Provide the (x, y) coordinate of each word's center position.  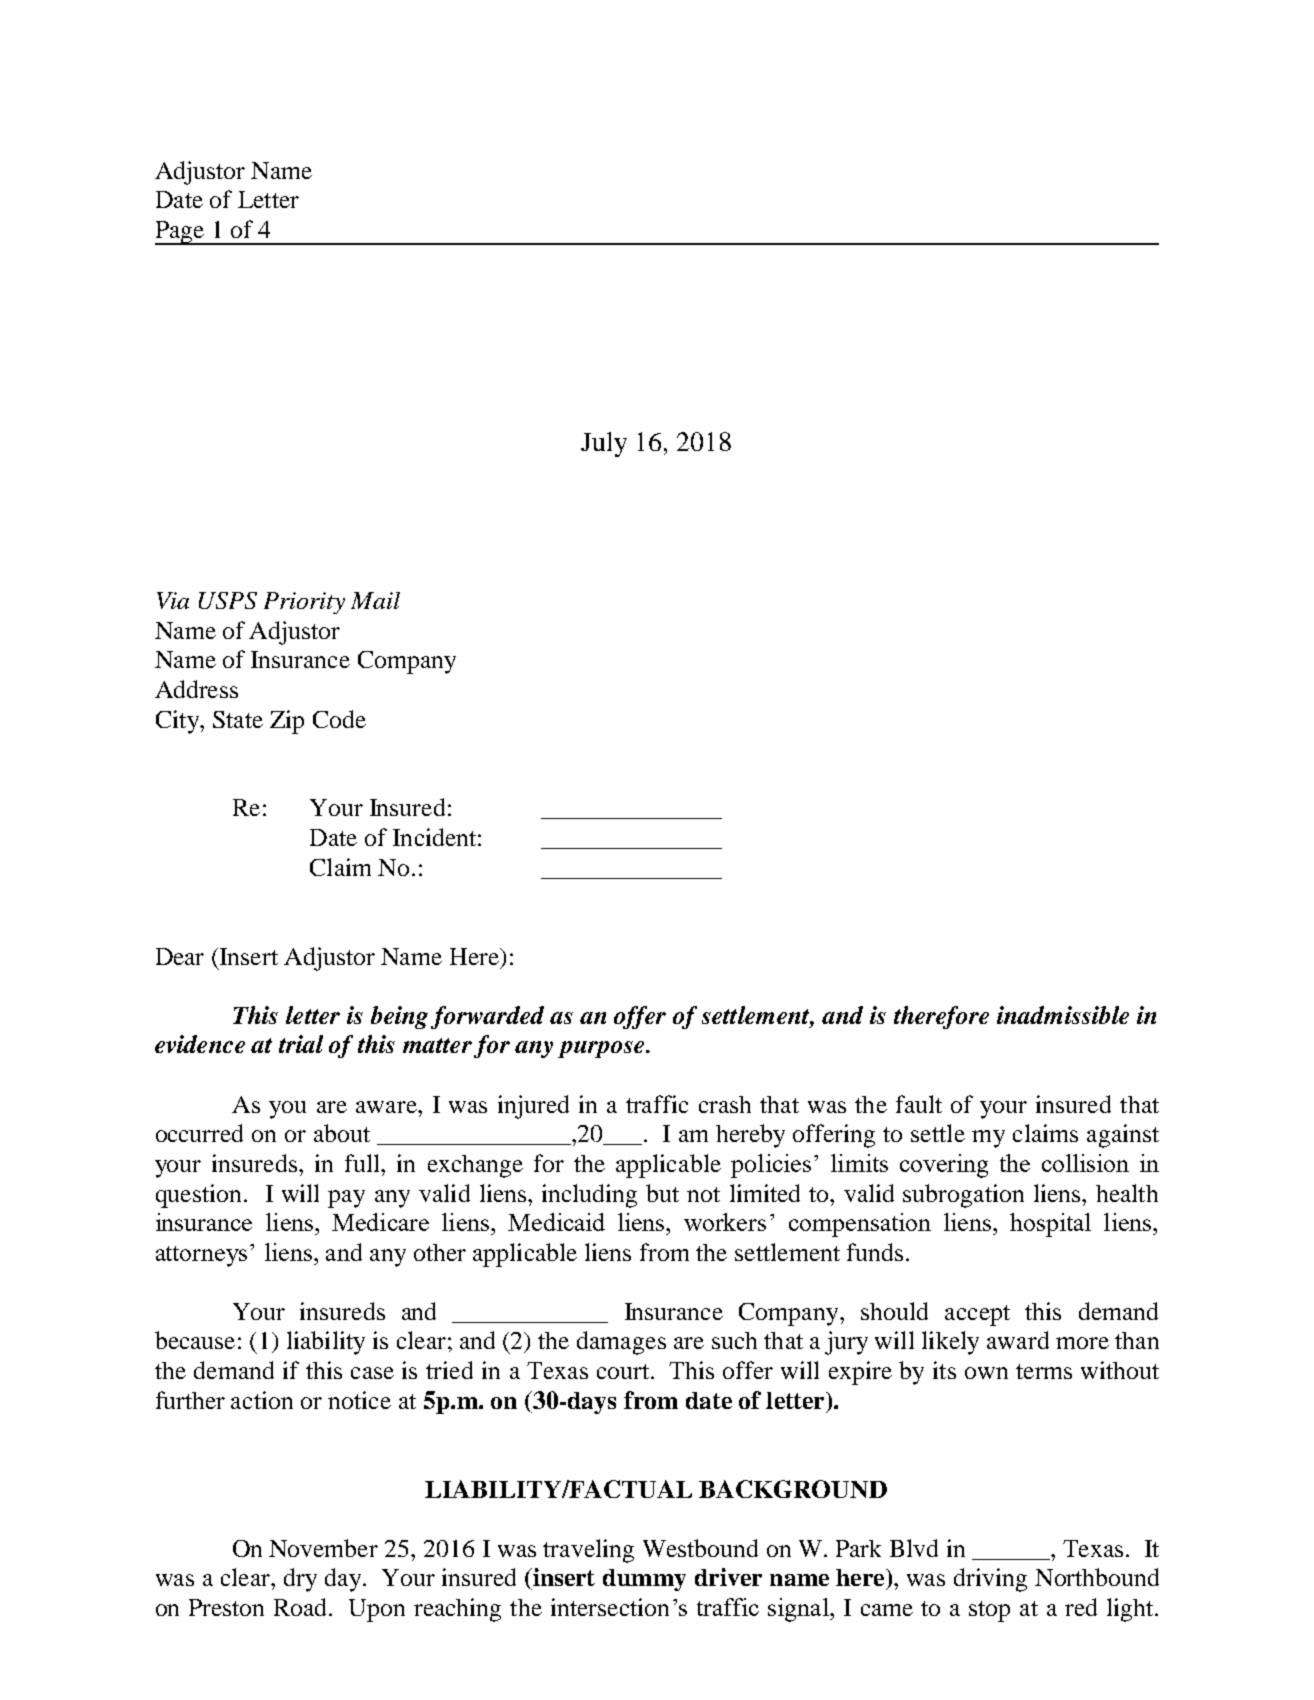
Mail (375, 600)
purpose (602, 1049)
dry (300, 1580)
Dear (180, 956)
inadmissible (1063, 1015)
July (604, 444)
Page (180, 233)
